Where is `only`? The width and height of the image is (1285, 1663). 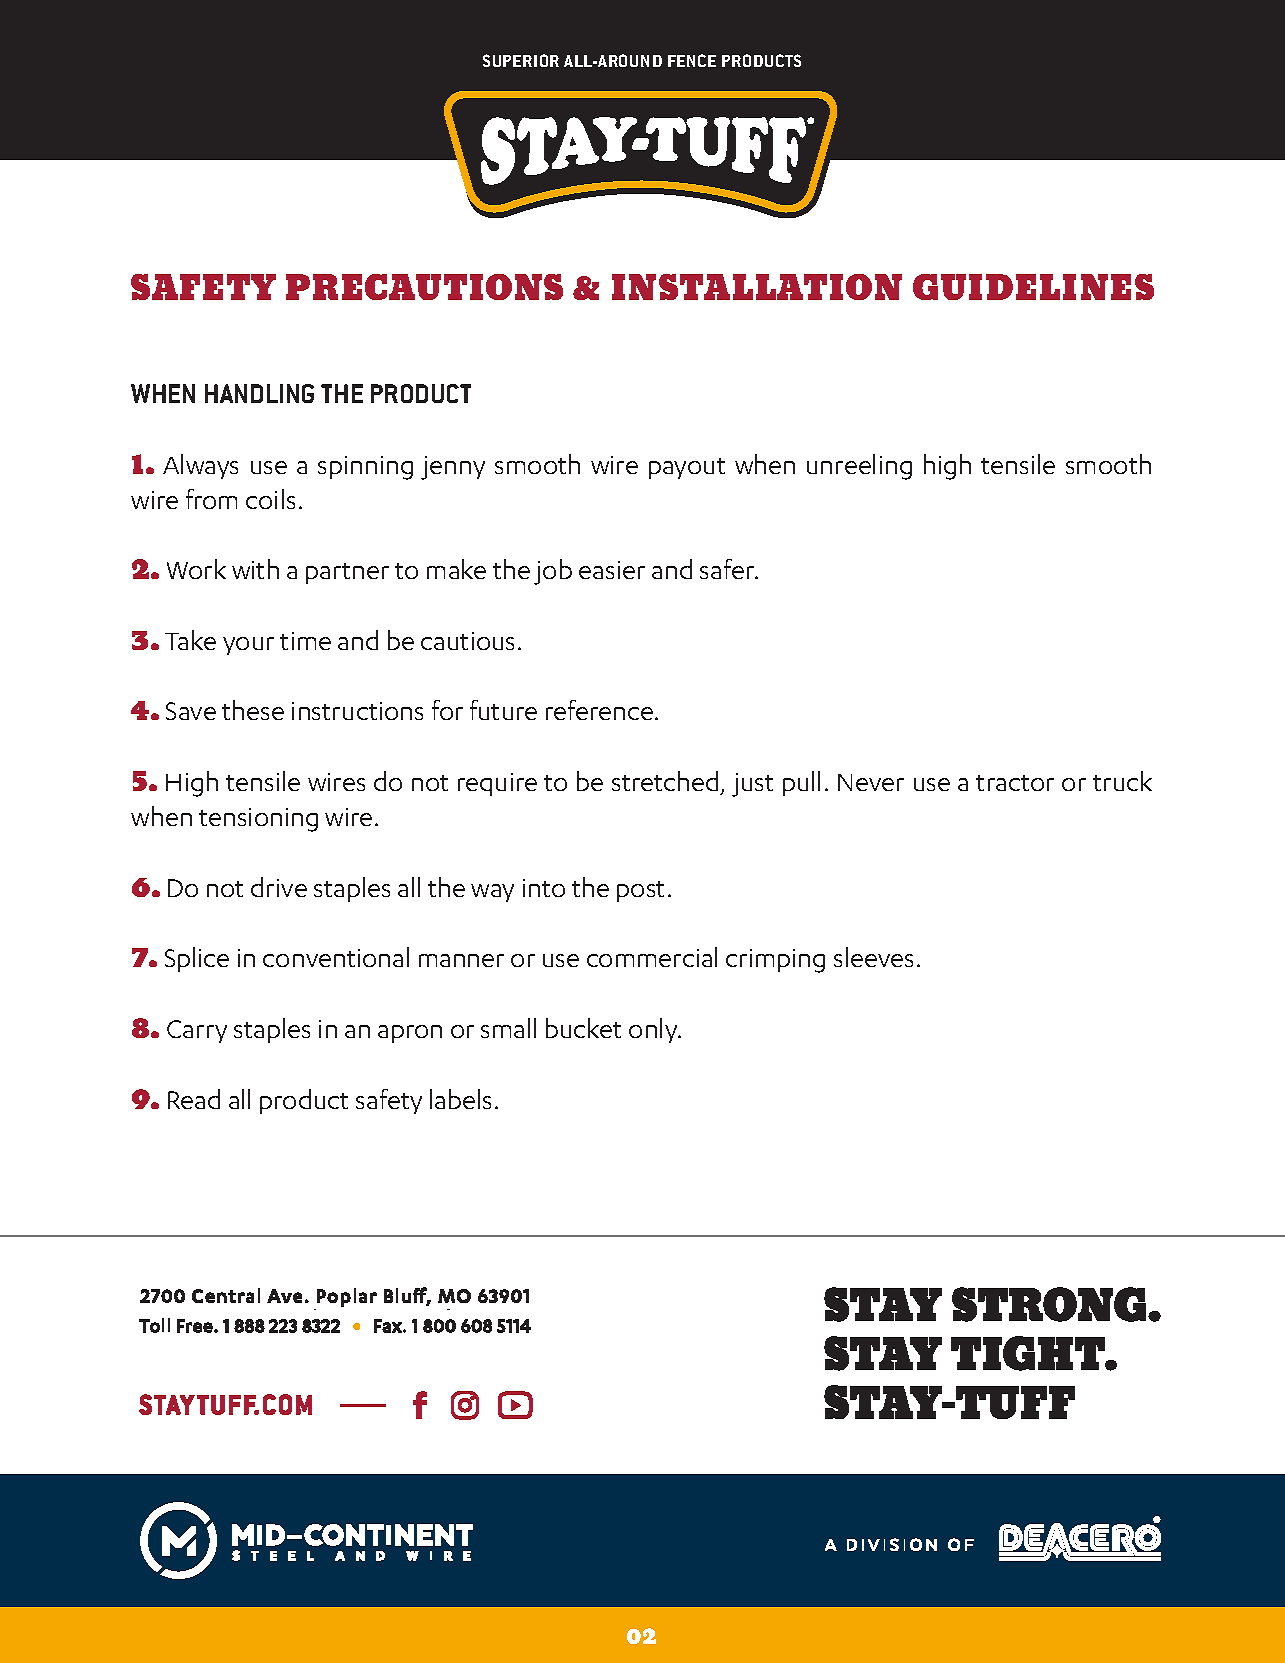 only is located at coordinates (654, 1030).
